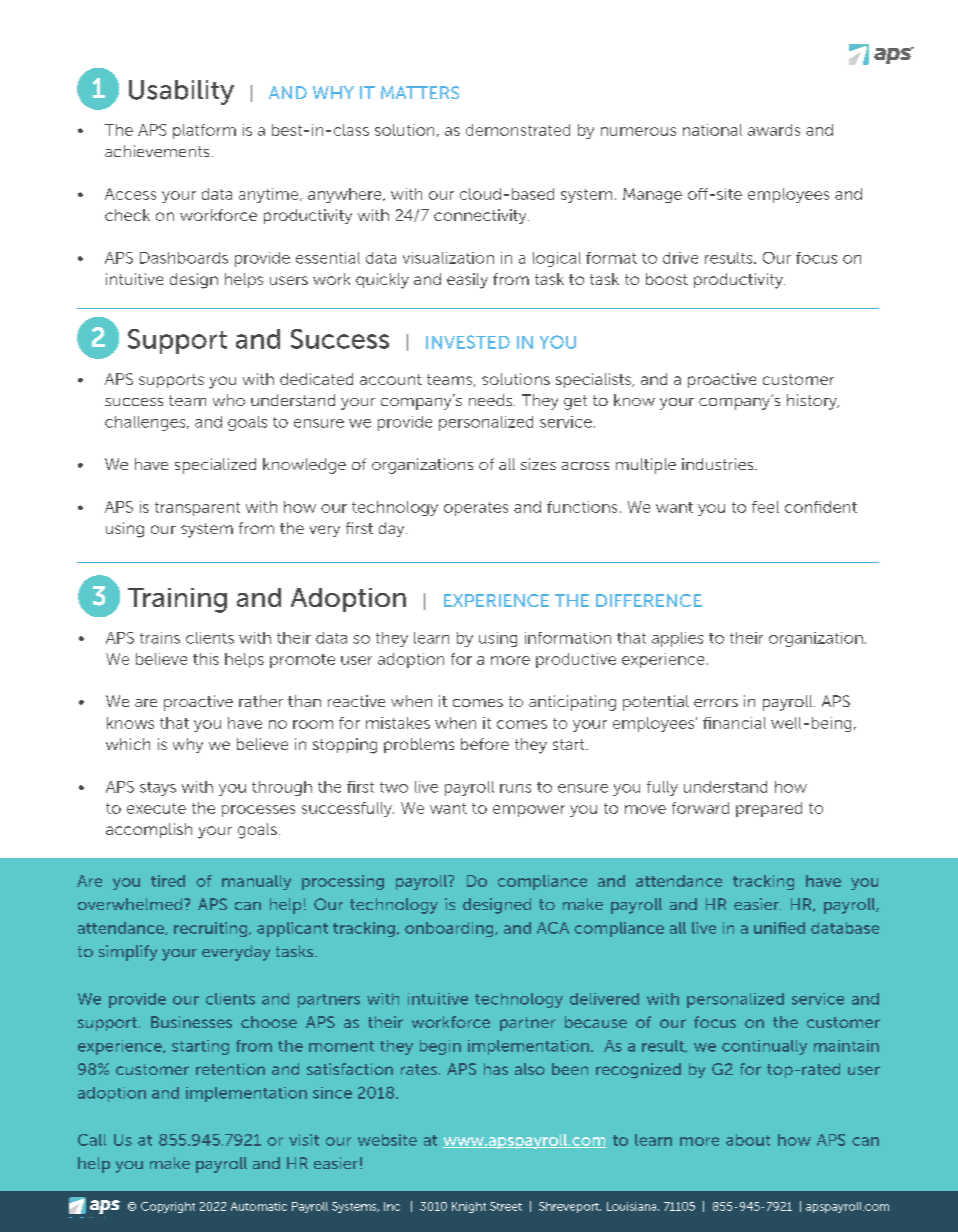  Describe the element at coordinates (813, 402) in the page. I see `history` at that location.
